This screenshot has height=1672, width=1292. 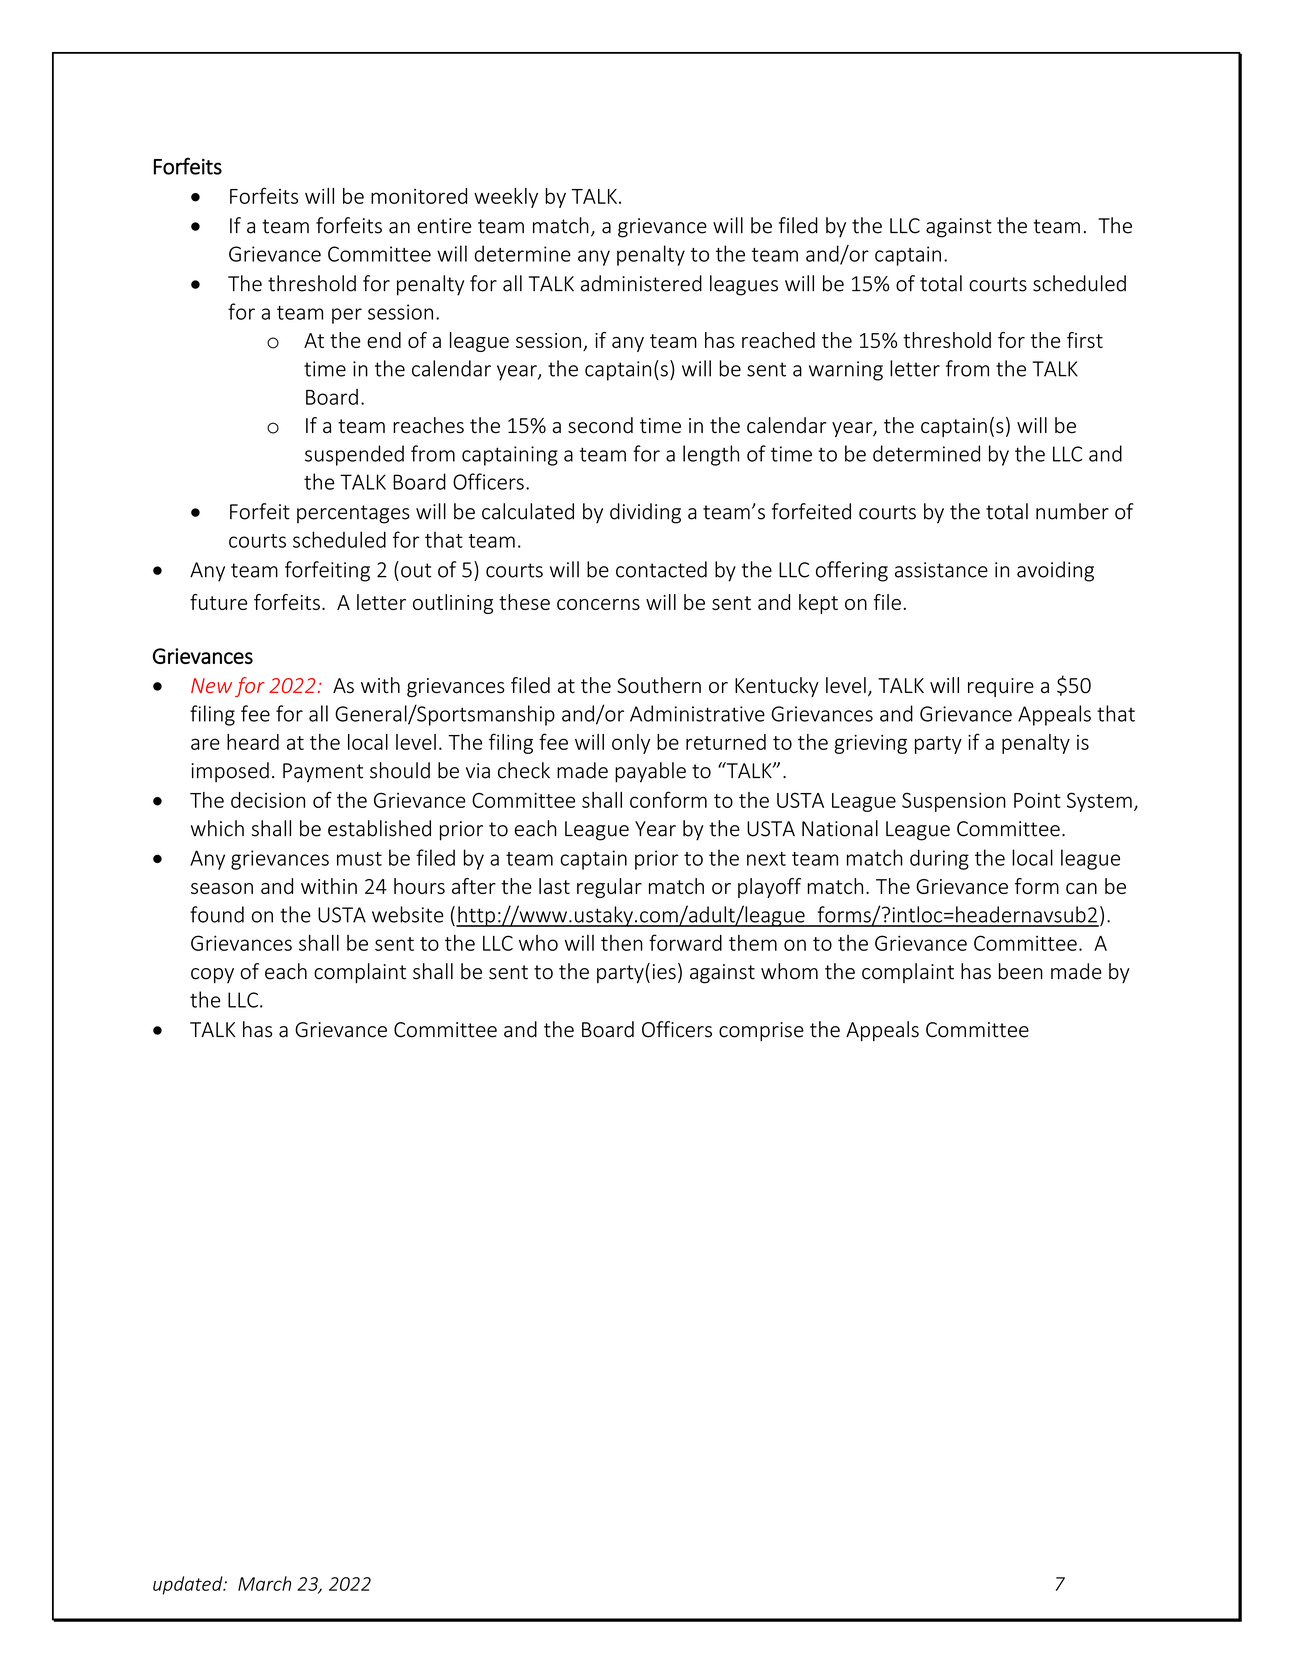 I want to click on regular, so click(x=609, y=888).
